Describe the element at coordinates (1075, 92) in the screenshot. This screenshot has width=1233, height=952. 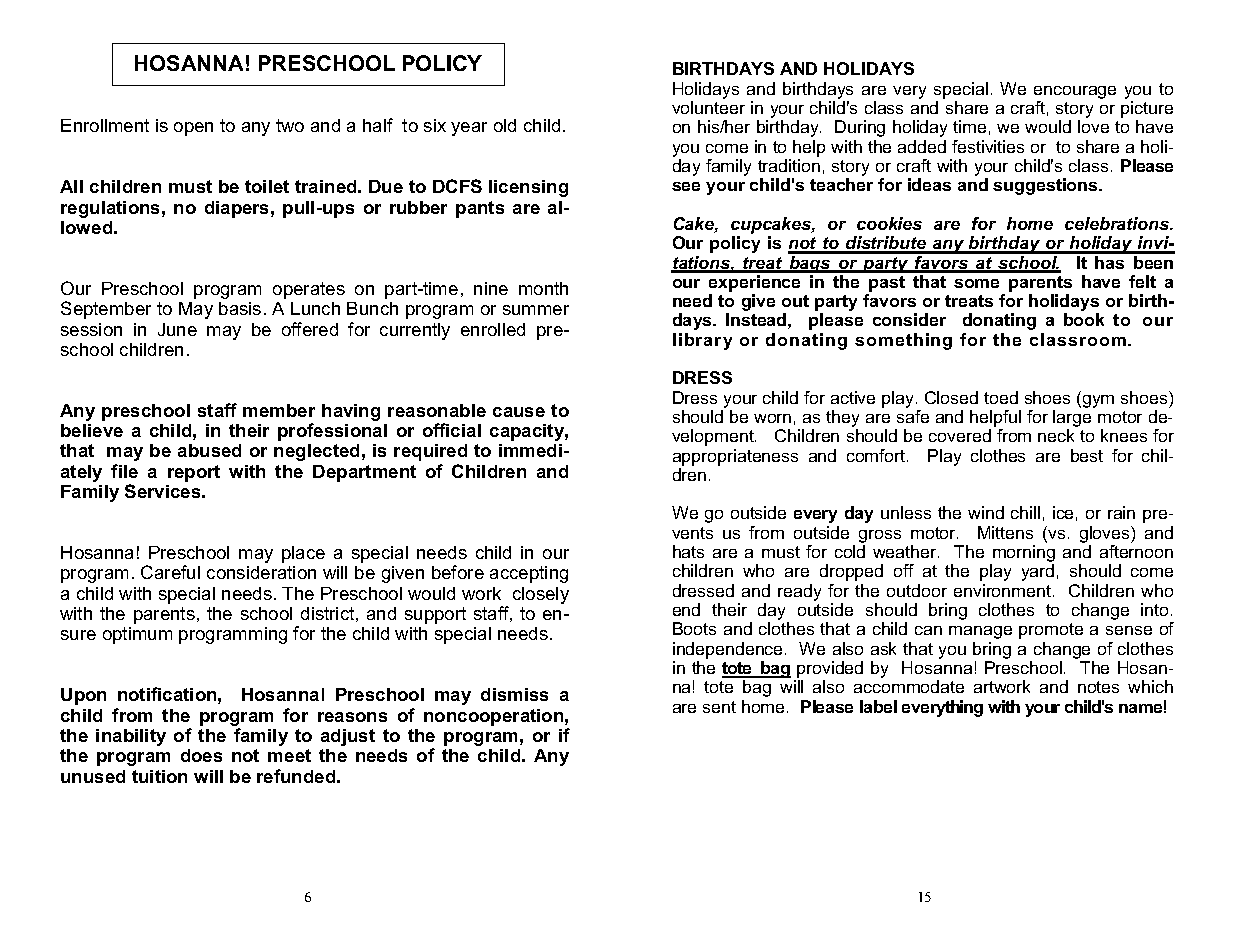
I see `encourage` at that location.
